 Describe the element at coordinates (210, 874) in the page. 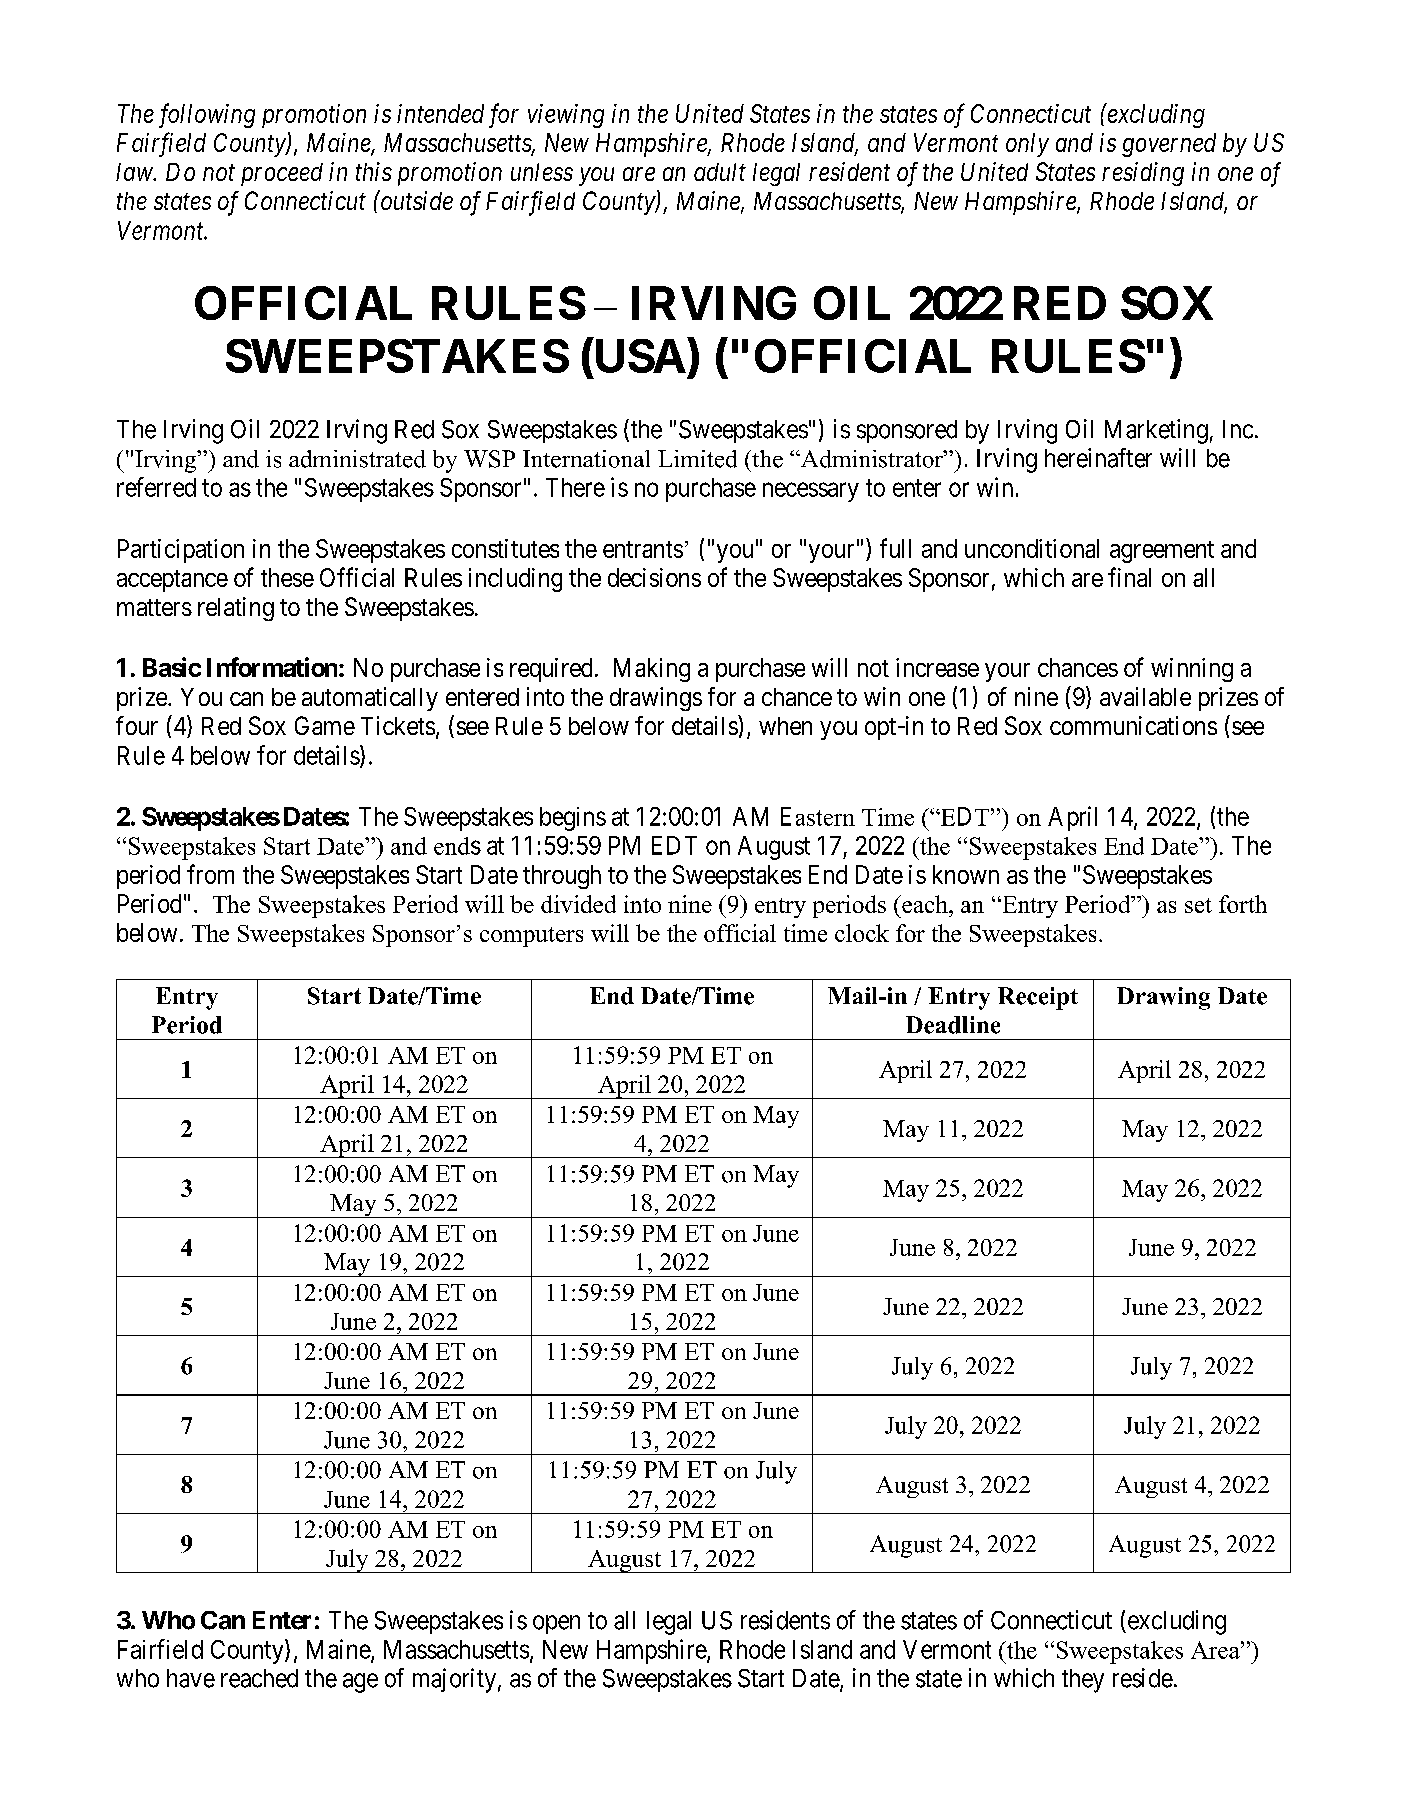

I see `from` at that location.
